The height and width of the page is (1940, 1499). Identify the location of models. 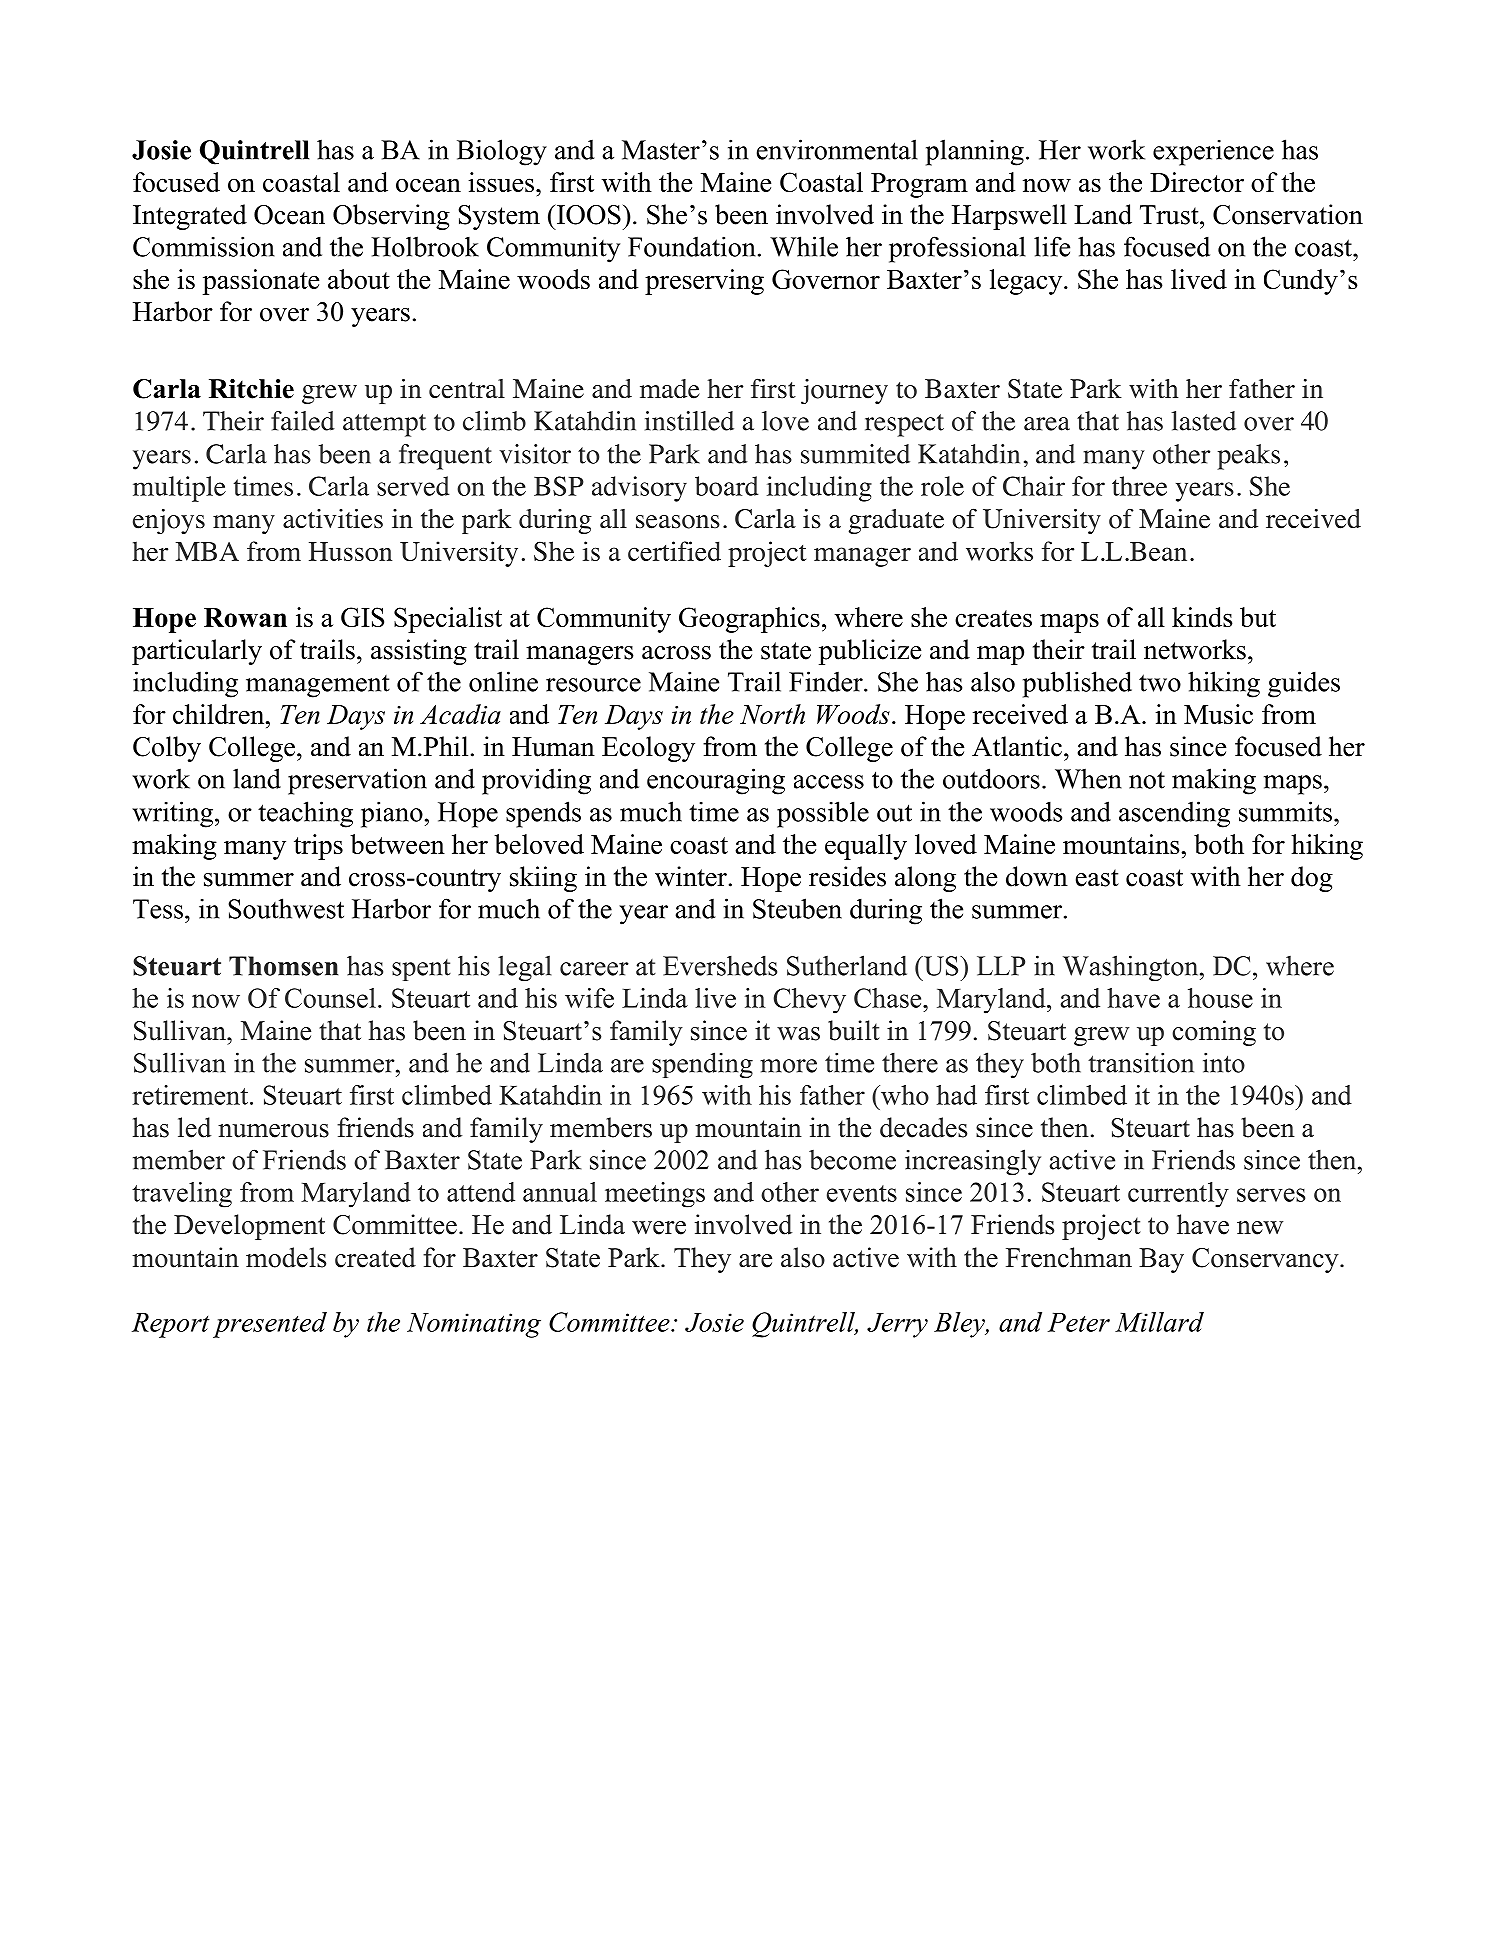
(286, 1257).
